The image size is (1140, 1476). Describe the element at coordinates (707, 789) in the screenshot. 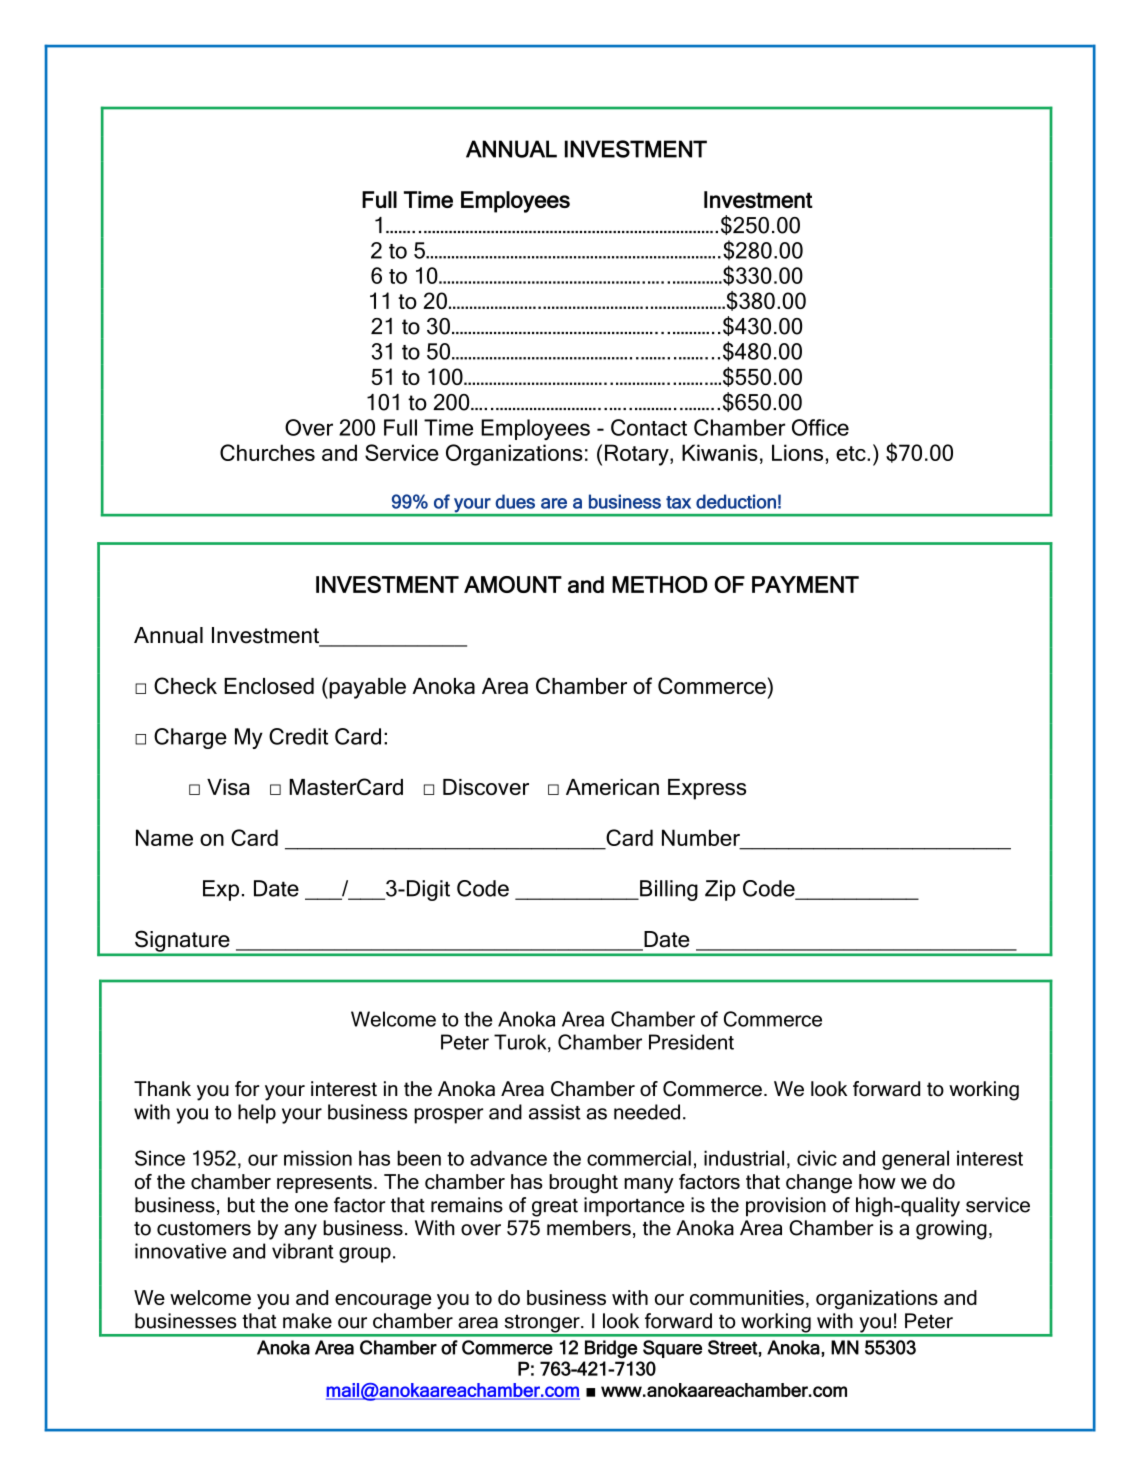

I see `Express` at that location.
